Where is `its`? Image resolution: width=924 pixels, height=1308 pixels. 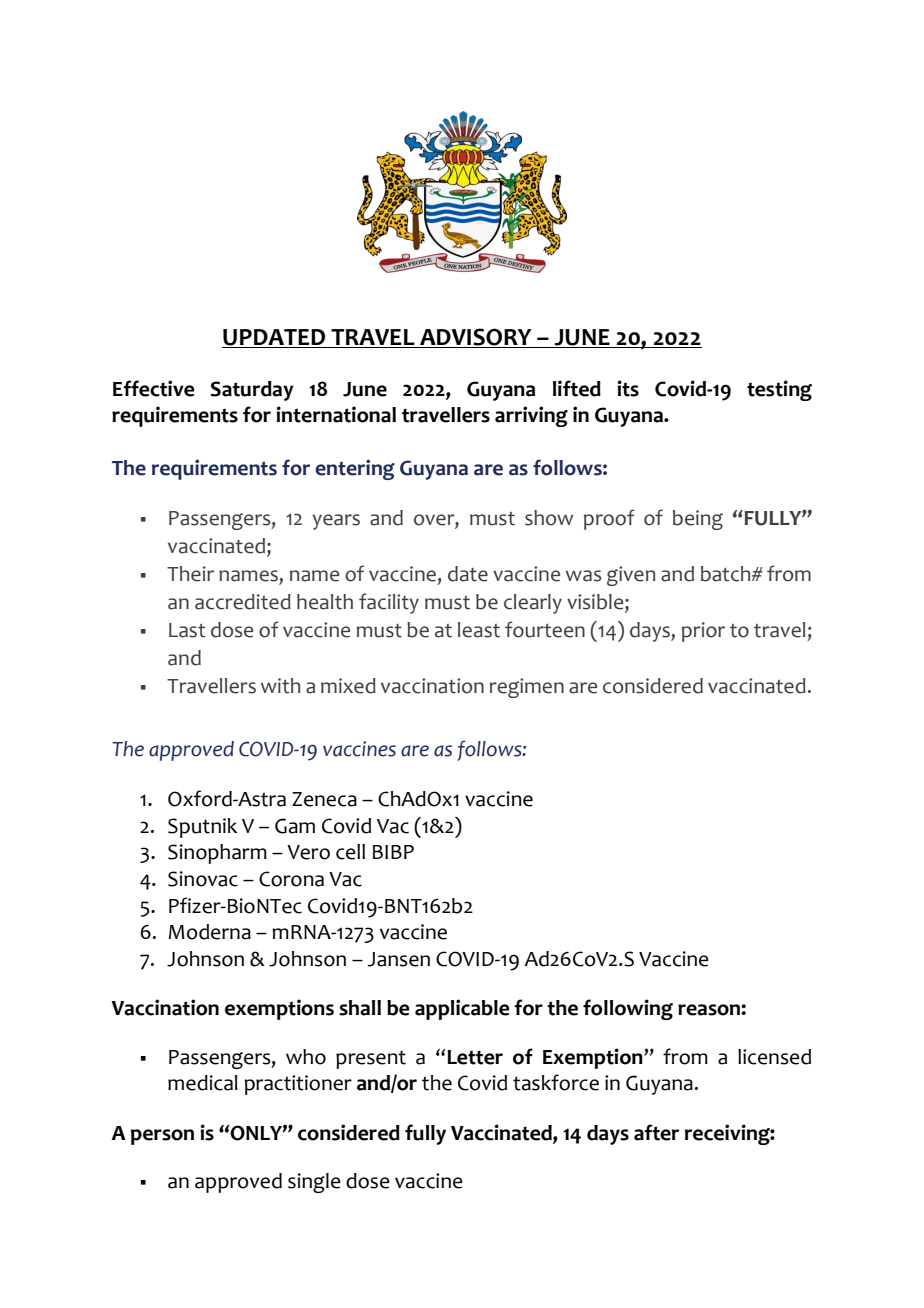 its is located at coordinates (628, 388).
